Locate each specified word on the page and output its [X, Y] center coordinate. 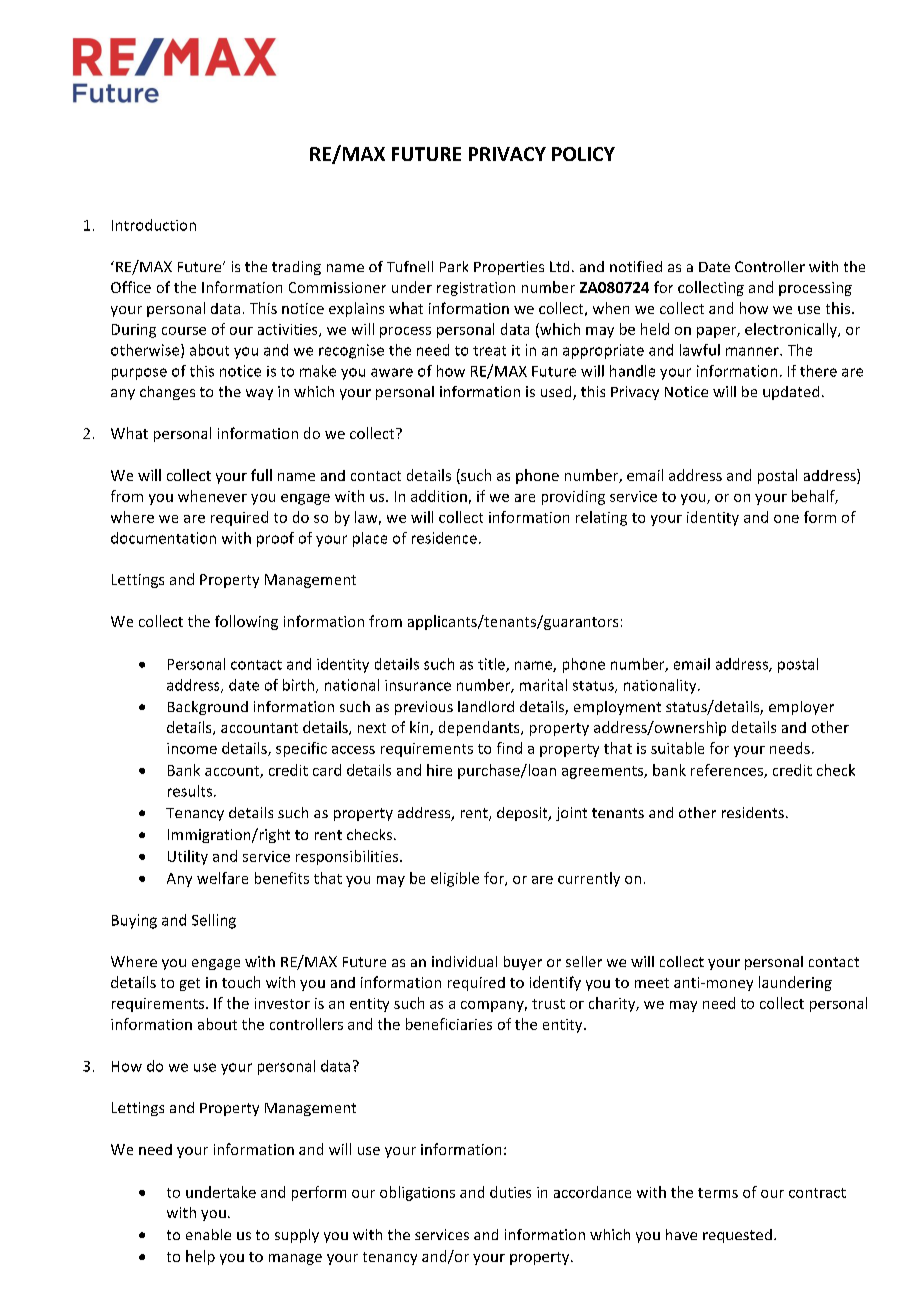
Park [454, 266]
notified [636, 266]
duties [510, 1192]
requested [737, 1236]
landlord [486, 706]
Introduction [154, 225]
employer [801, 708]
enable [208, 1234]
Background [208, 708]
